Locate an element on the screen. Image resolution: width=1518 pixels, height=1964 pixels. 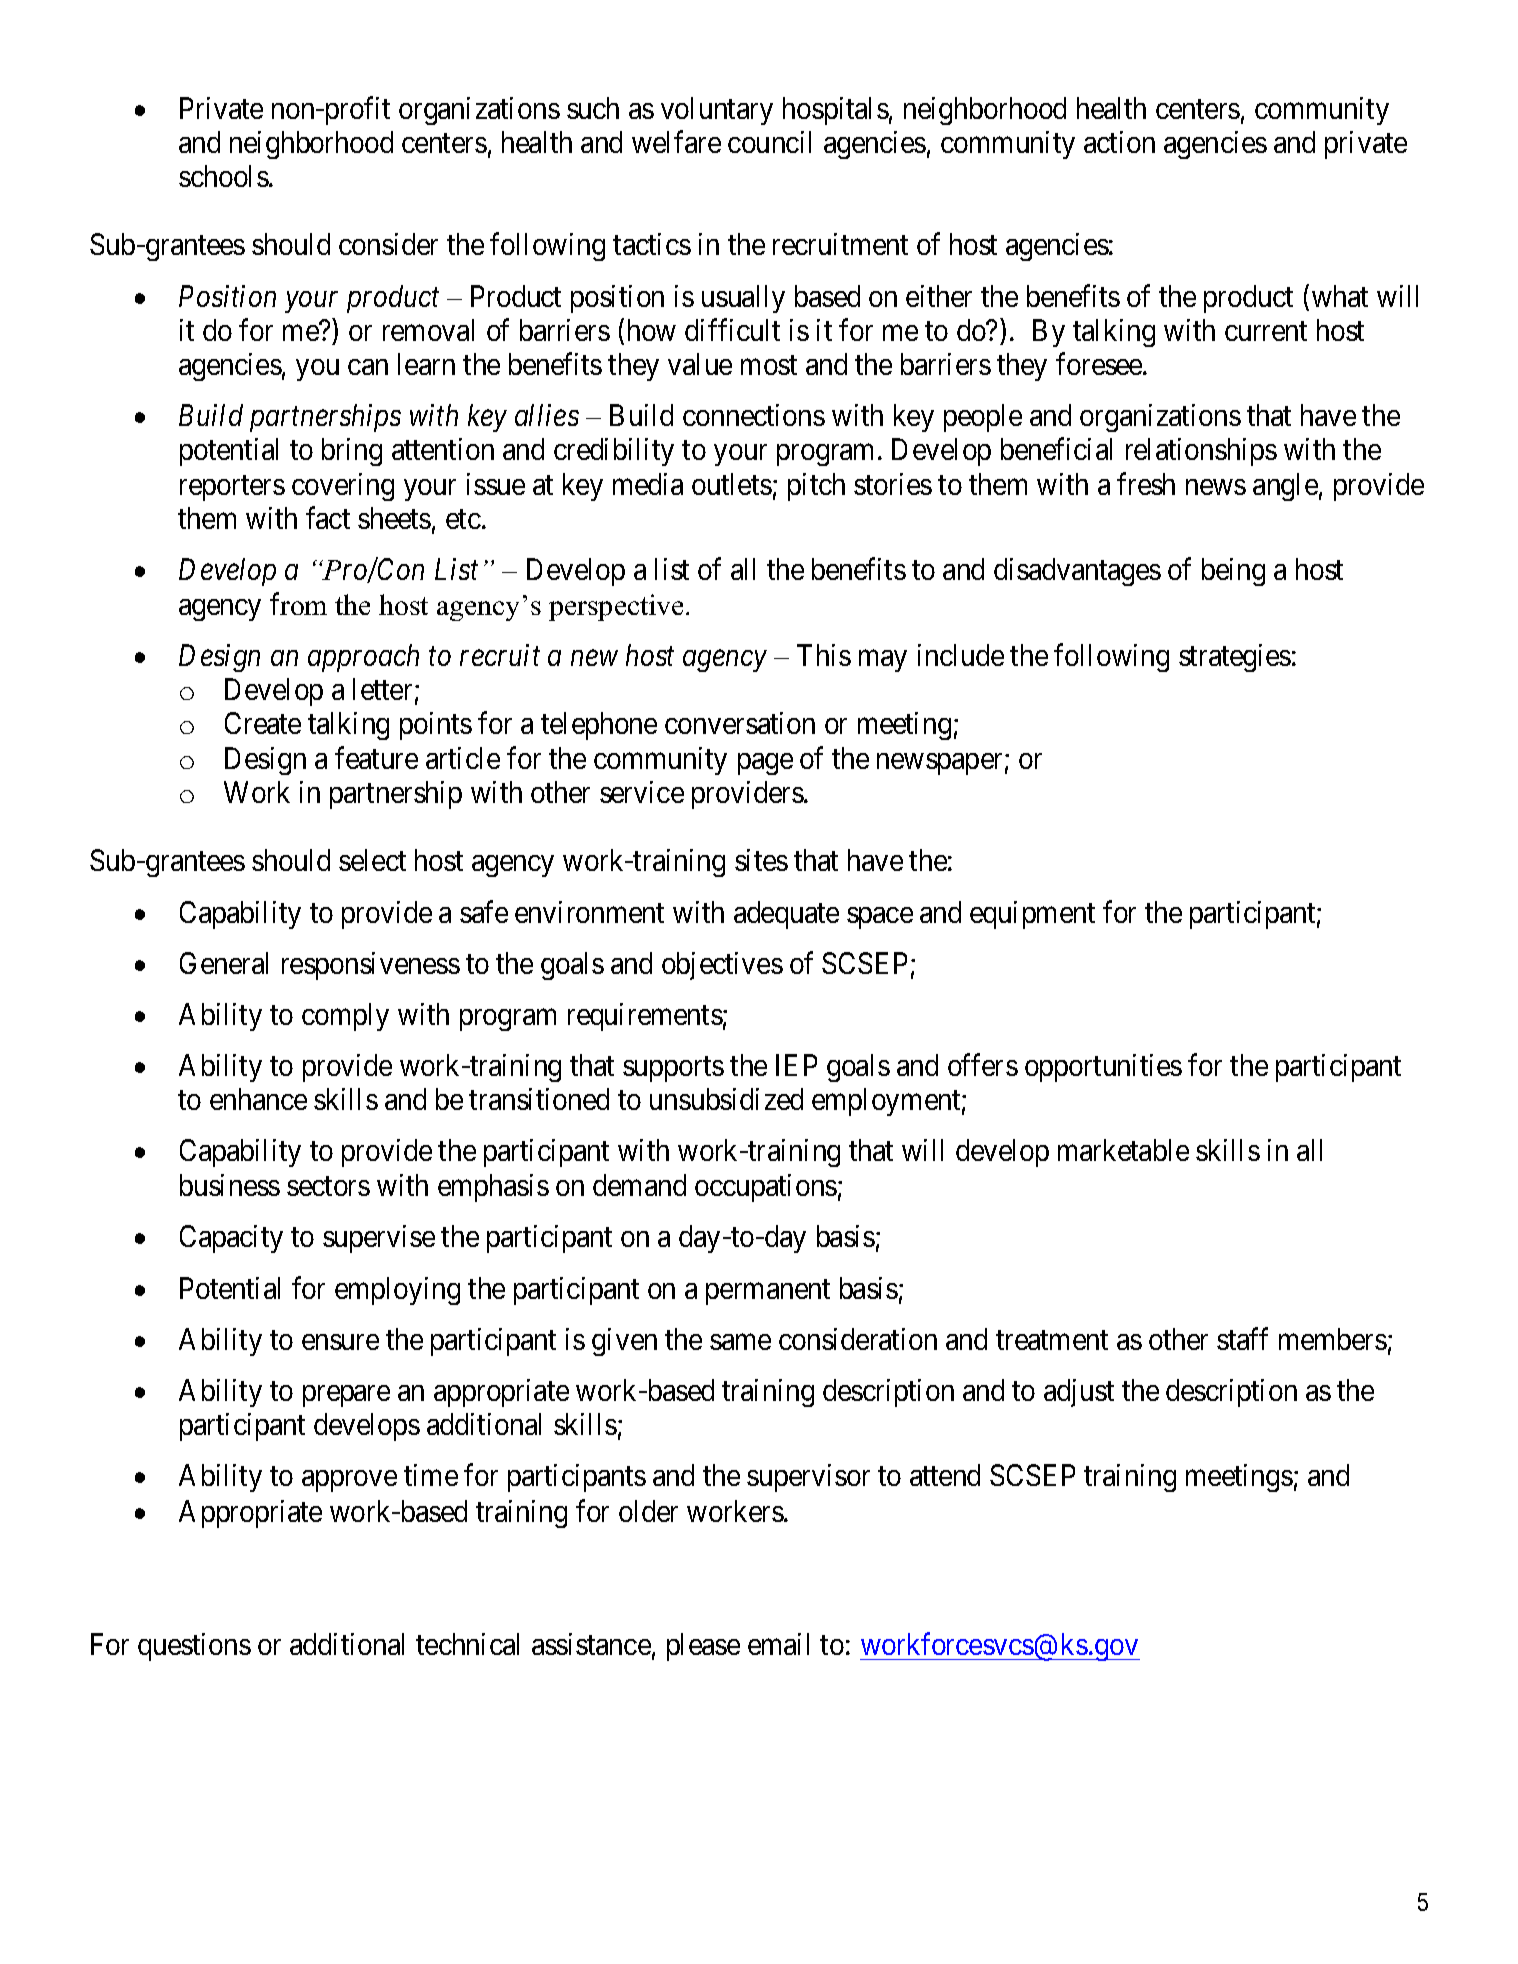
fact is located at coordinates (328, 518).
